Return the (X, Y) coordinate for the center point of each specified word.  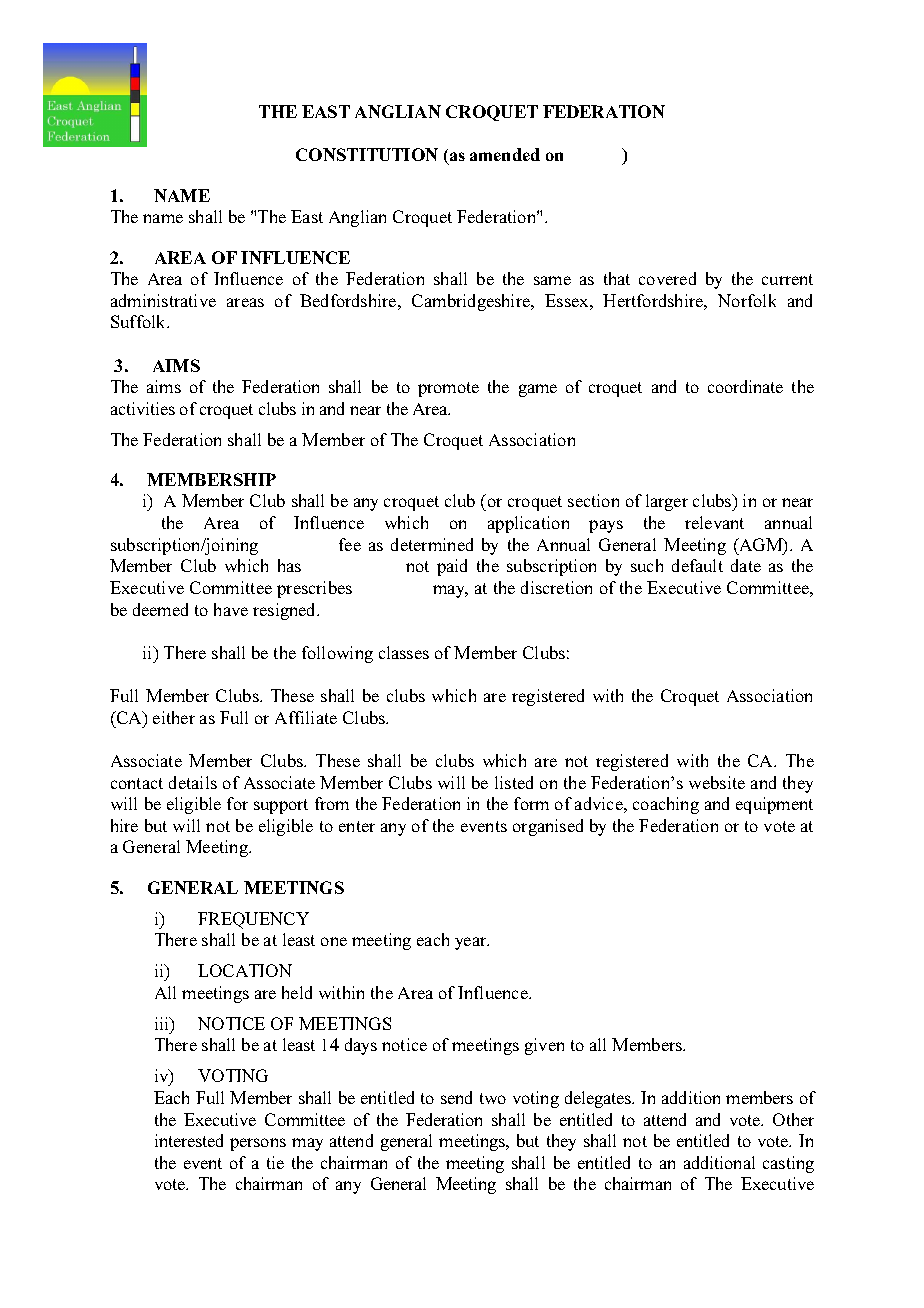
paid (452, 567)
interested (189, 1140)
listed (514, 782)
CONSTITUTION (367, 154)
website (717, 782)
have (231, 609)
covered (667, 278)
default (697, 565)
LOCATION (245, 970)
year (472, 943)
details (193, 782)
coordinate (745, 386)
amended (505, 154)
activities (143, 408)
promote (448, 389)
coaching (666, 805)
